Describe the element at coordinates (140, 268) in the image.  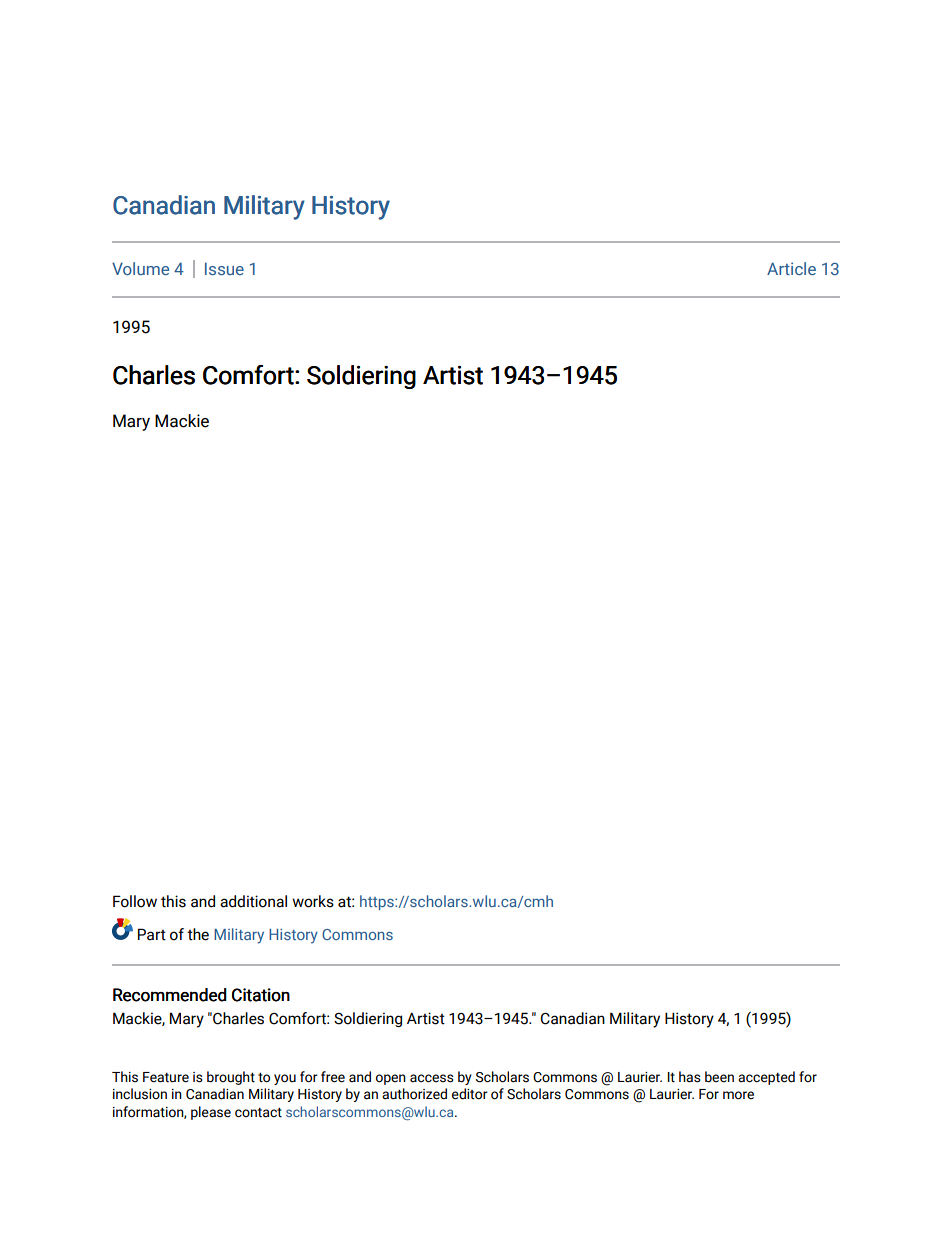
I see `Volume` at that location.
